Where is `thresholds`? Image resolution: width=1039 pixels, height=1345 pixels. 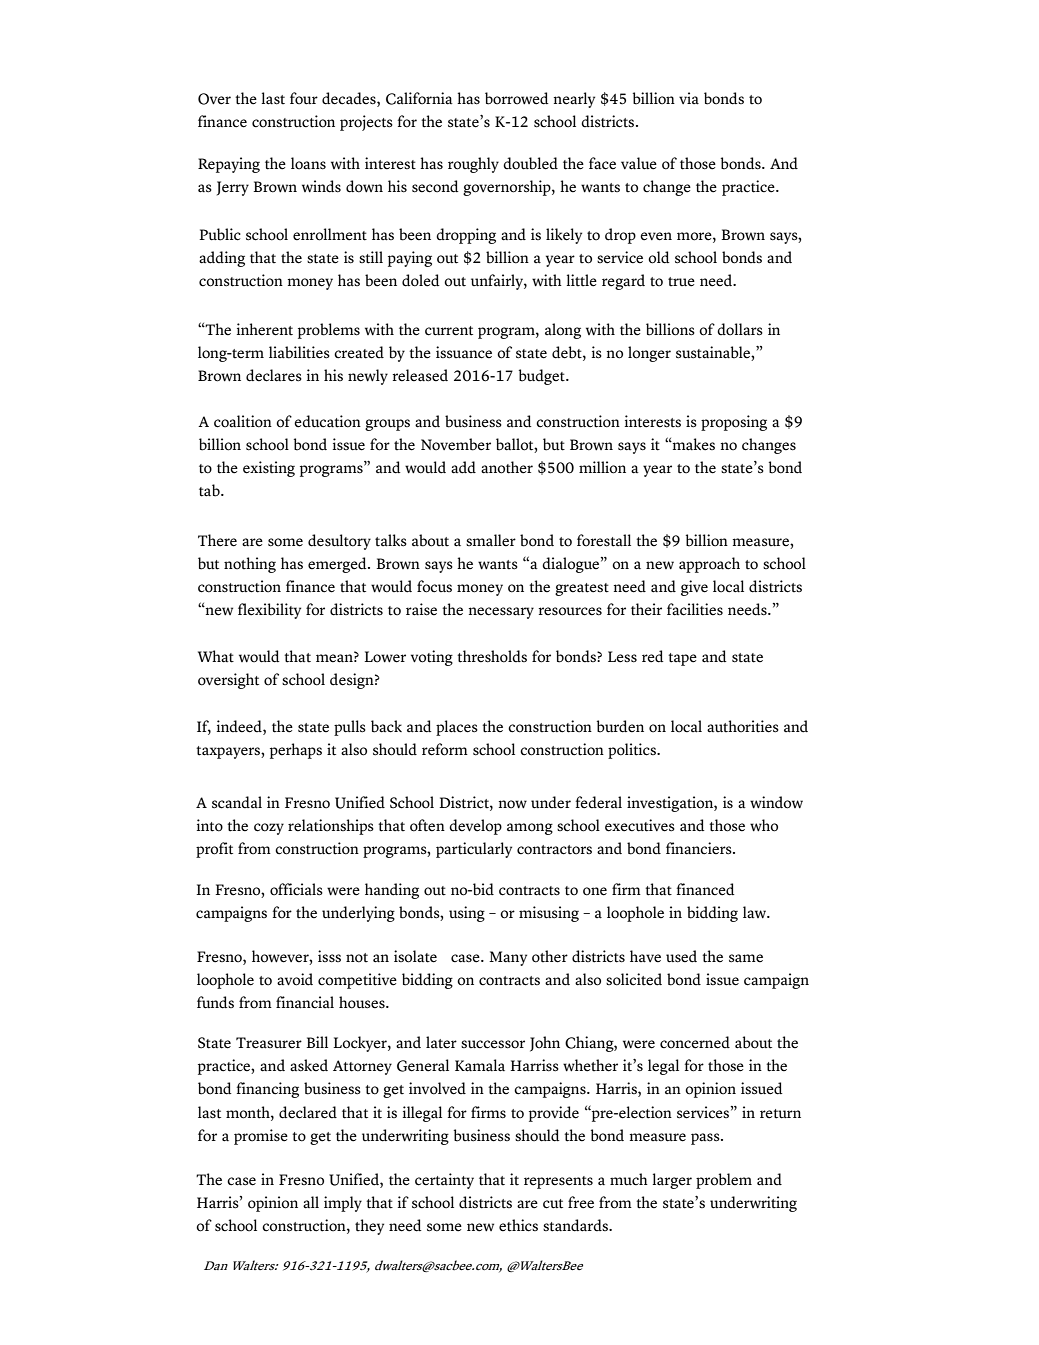
thresholds is located at coordinates (492, 656).
